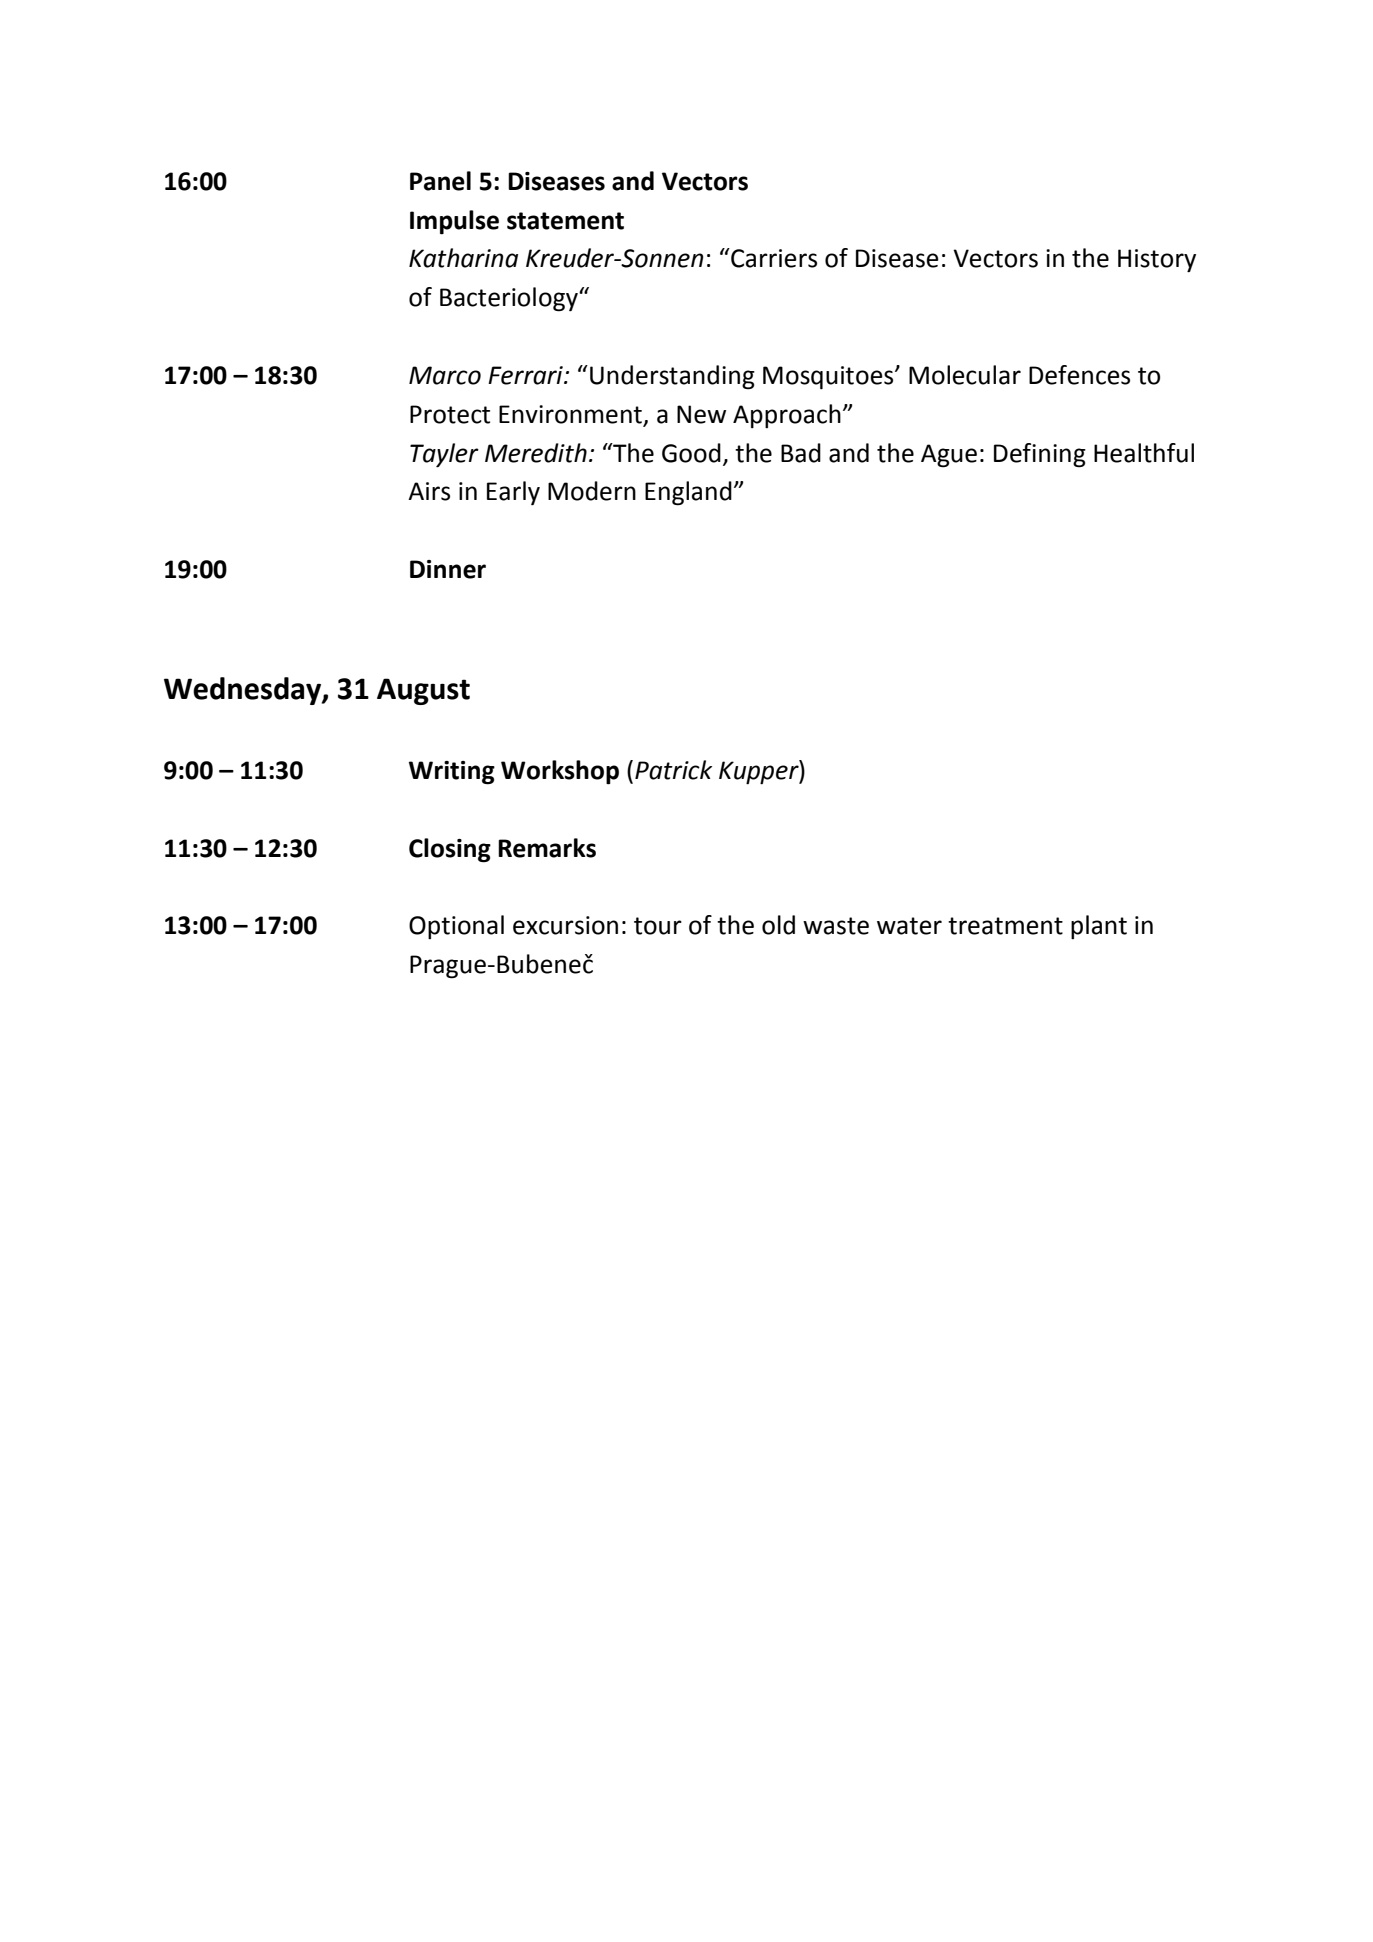  I want to click on excursion, so click(565, 925).
